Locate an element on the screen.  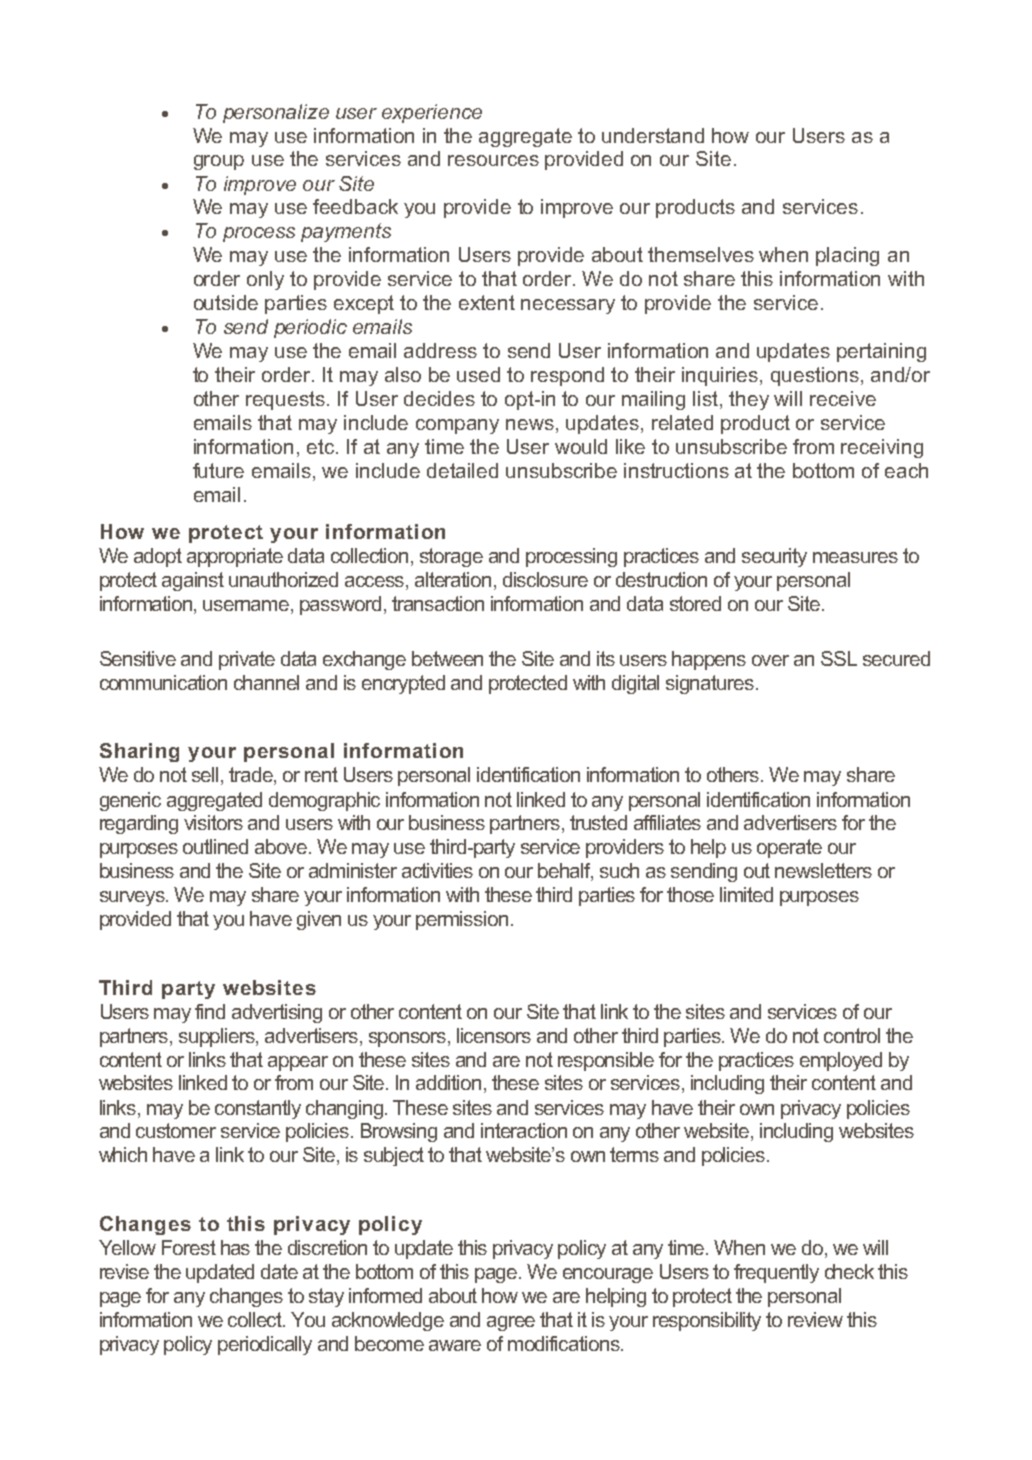
agree is located at coordinates (511, 1323).
